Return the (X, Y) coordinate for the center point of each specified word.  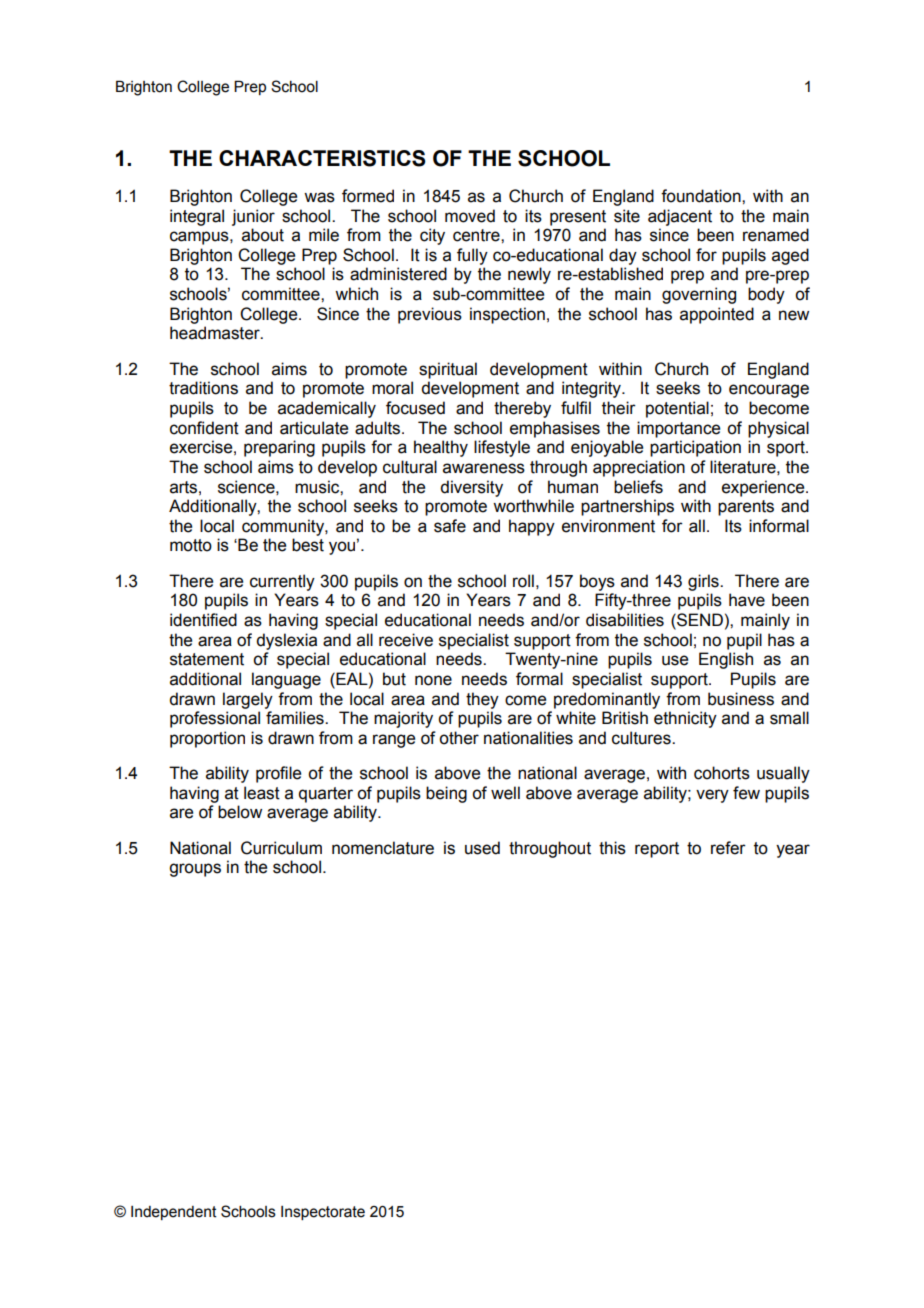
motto (191, 545)
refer (728, 848)
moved (470, 216)
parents (746, 508)
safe (450, 526)
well (505, 793)
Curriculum (281, 848)
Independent (174, 1213)
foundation (702, 196)
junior (253, 217)
